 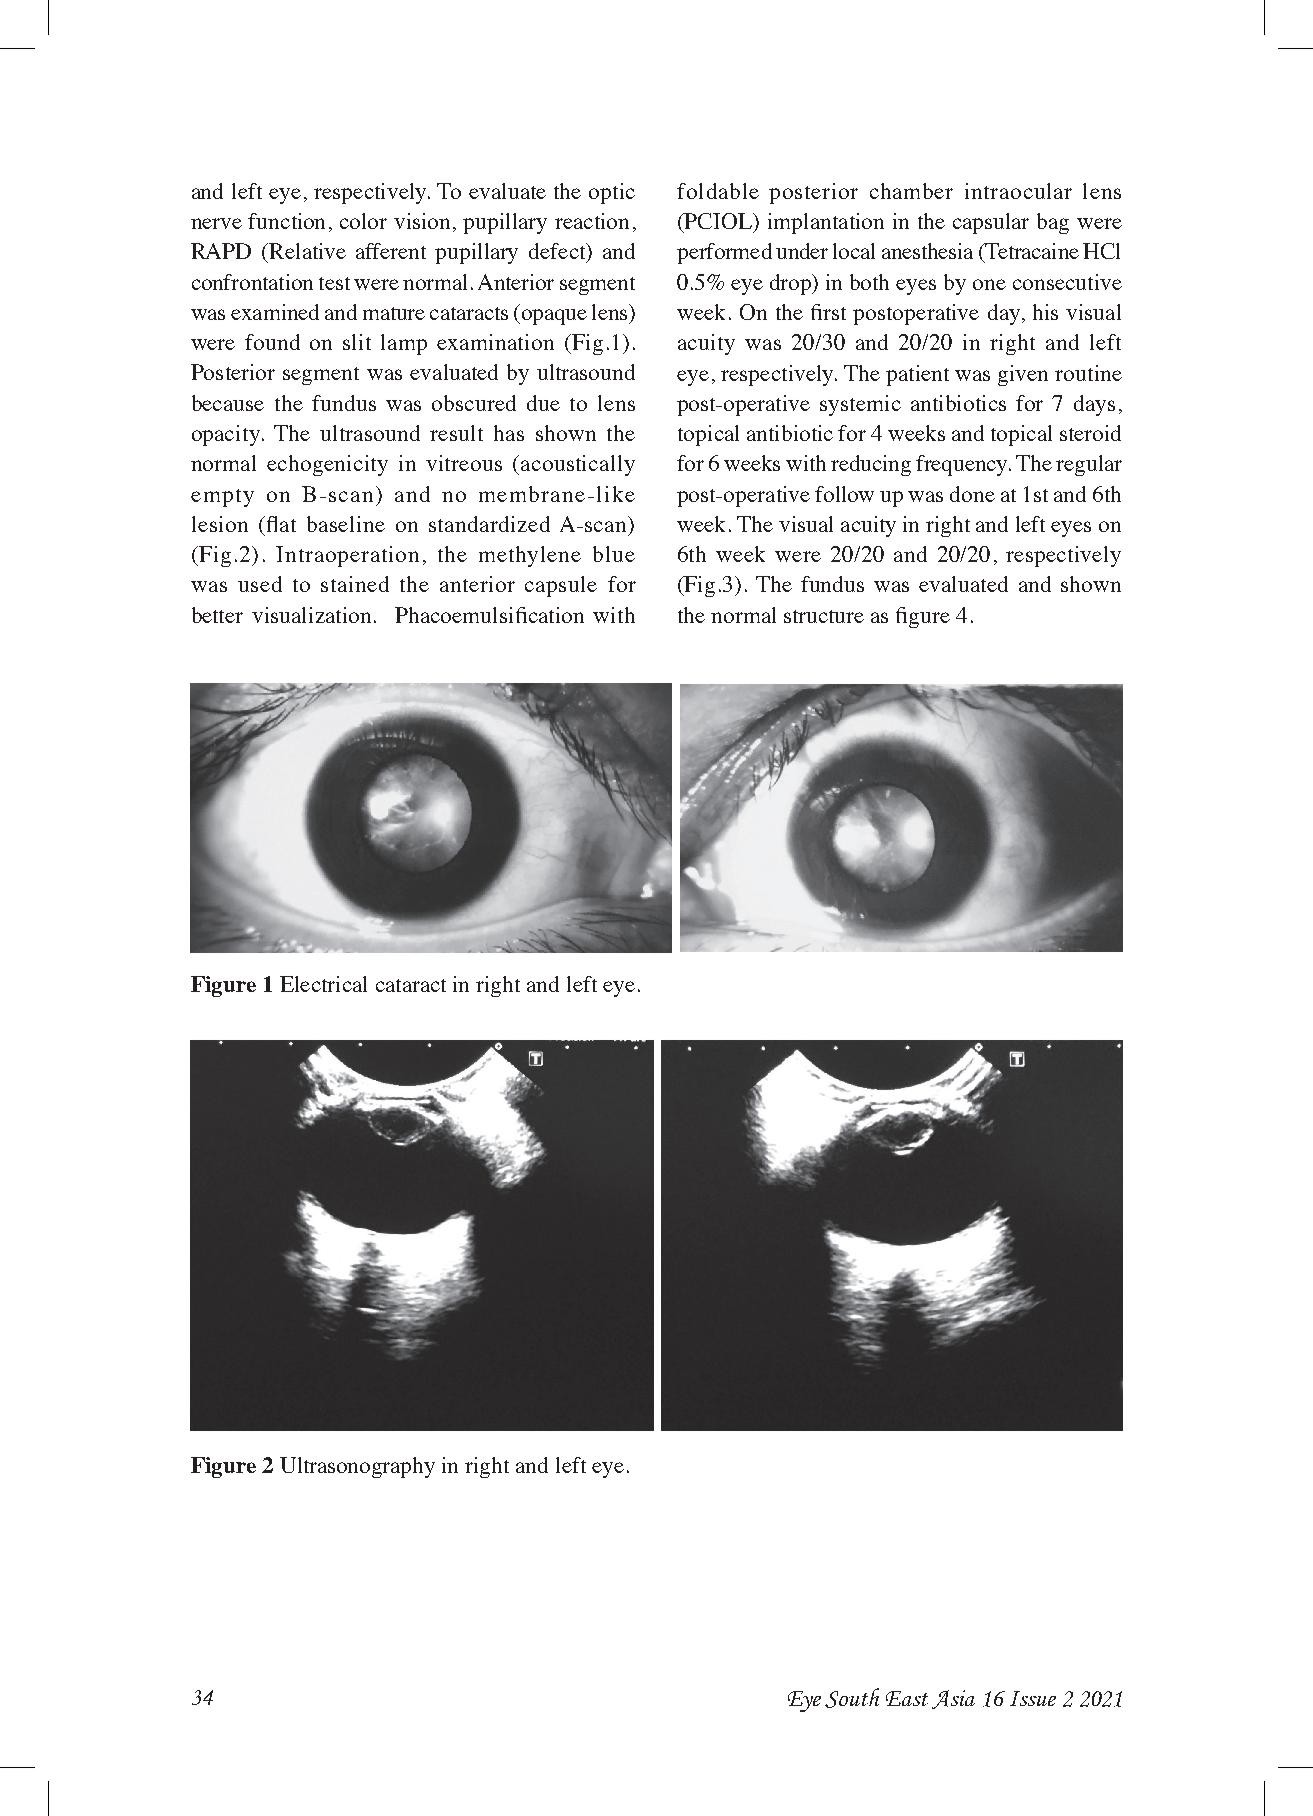 What do you see at coordinates (991, 223) in the screenshot?
I see `capsular` at bounding box center [991, 223].
